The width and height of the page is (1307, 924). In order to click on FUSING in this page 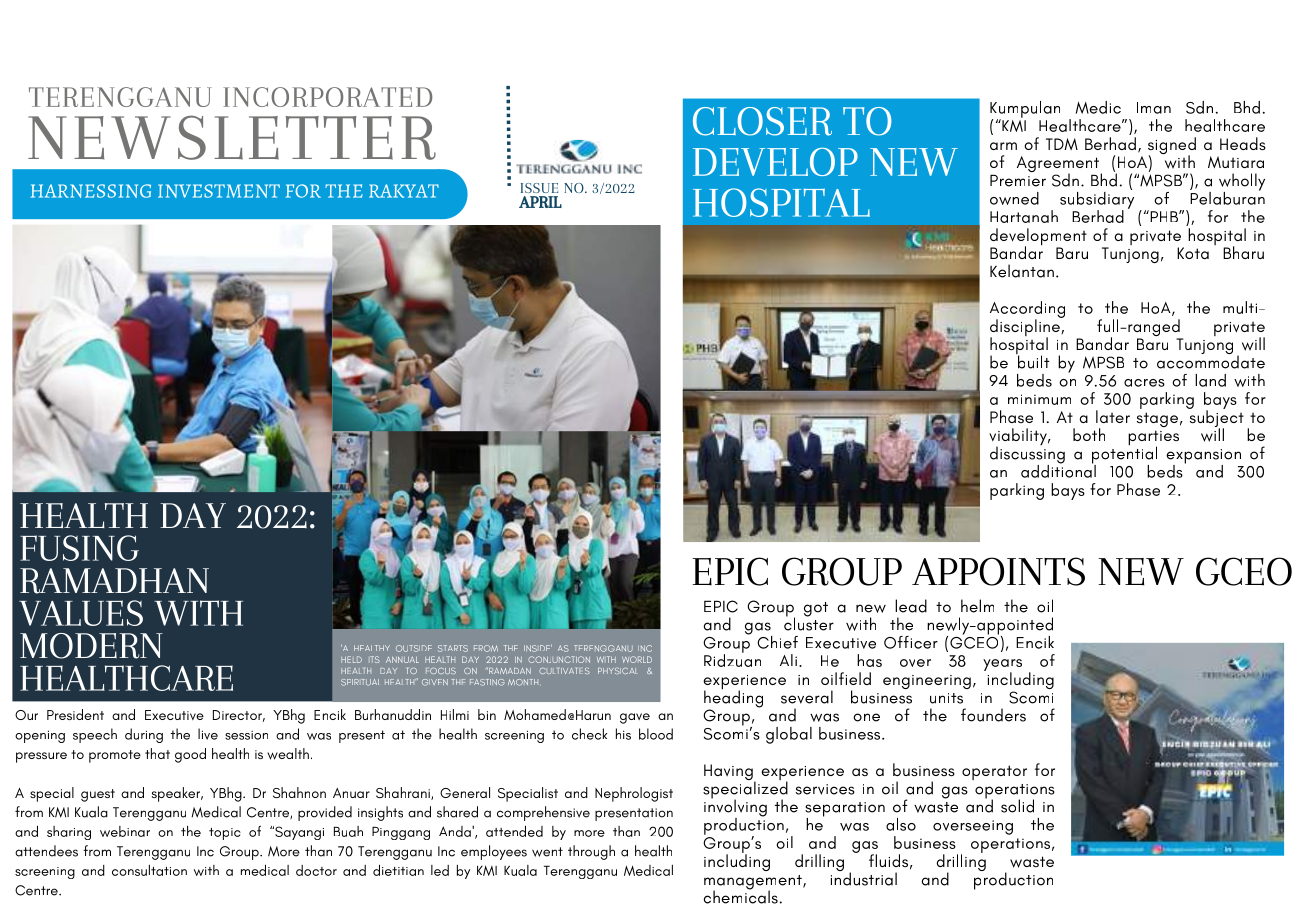, I will do `click(79, 548)`.
